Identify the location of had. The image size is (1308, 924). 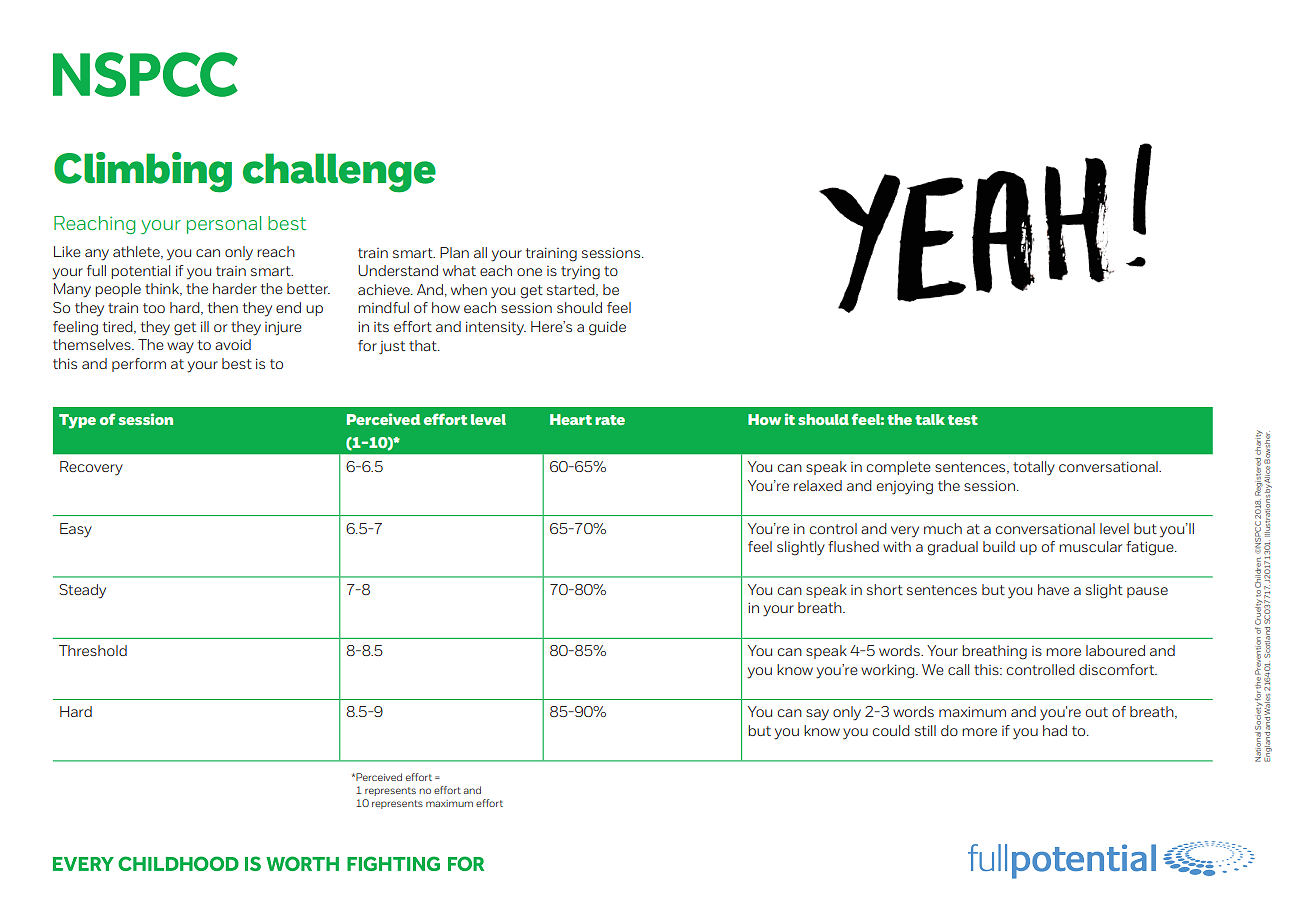
(1055, 730).
